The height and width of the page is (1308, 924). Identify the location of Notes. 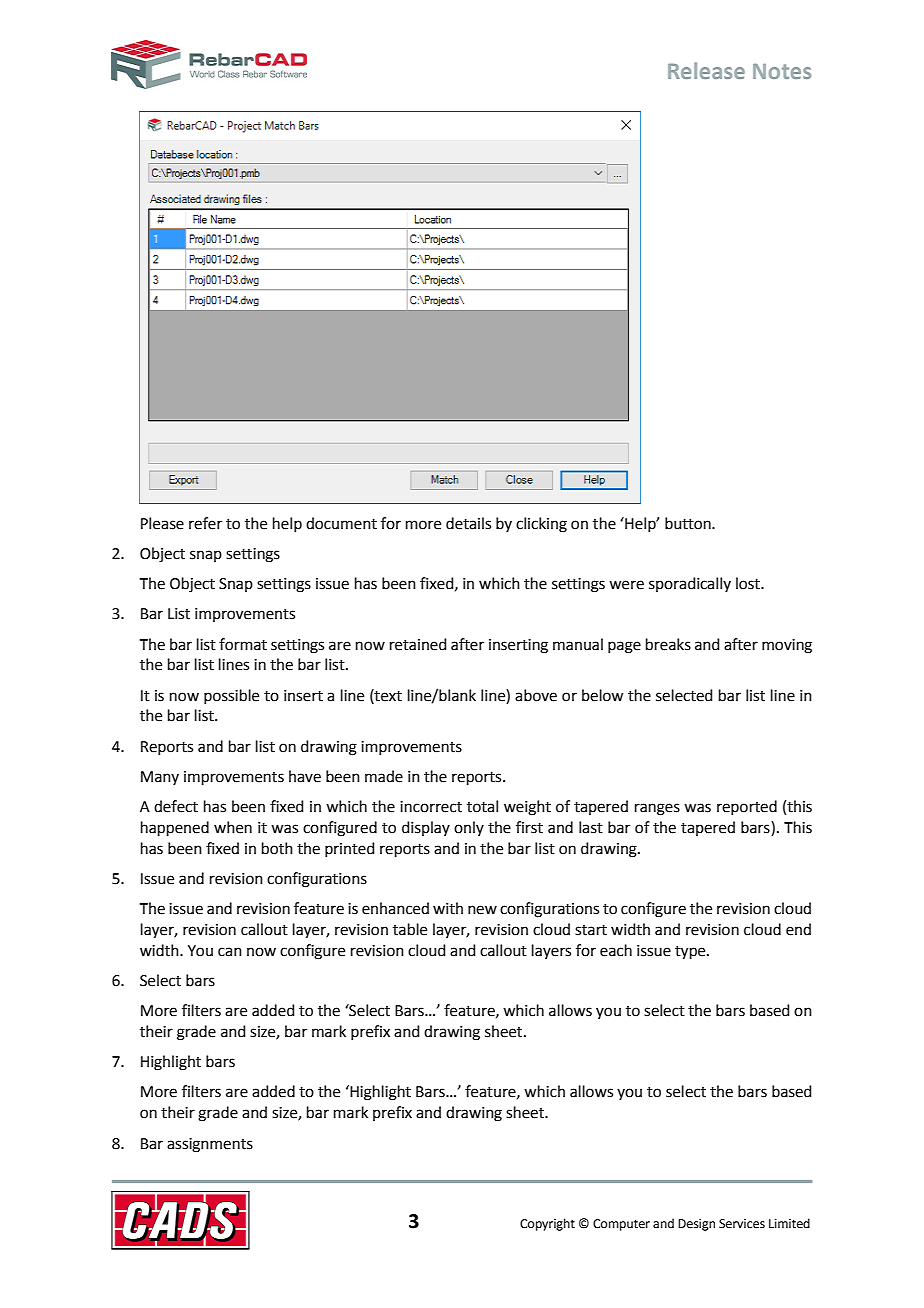
(782, 71).
